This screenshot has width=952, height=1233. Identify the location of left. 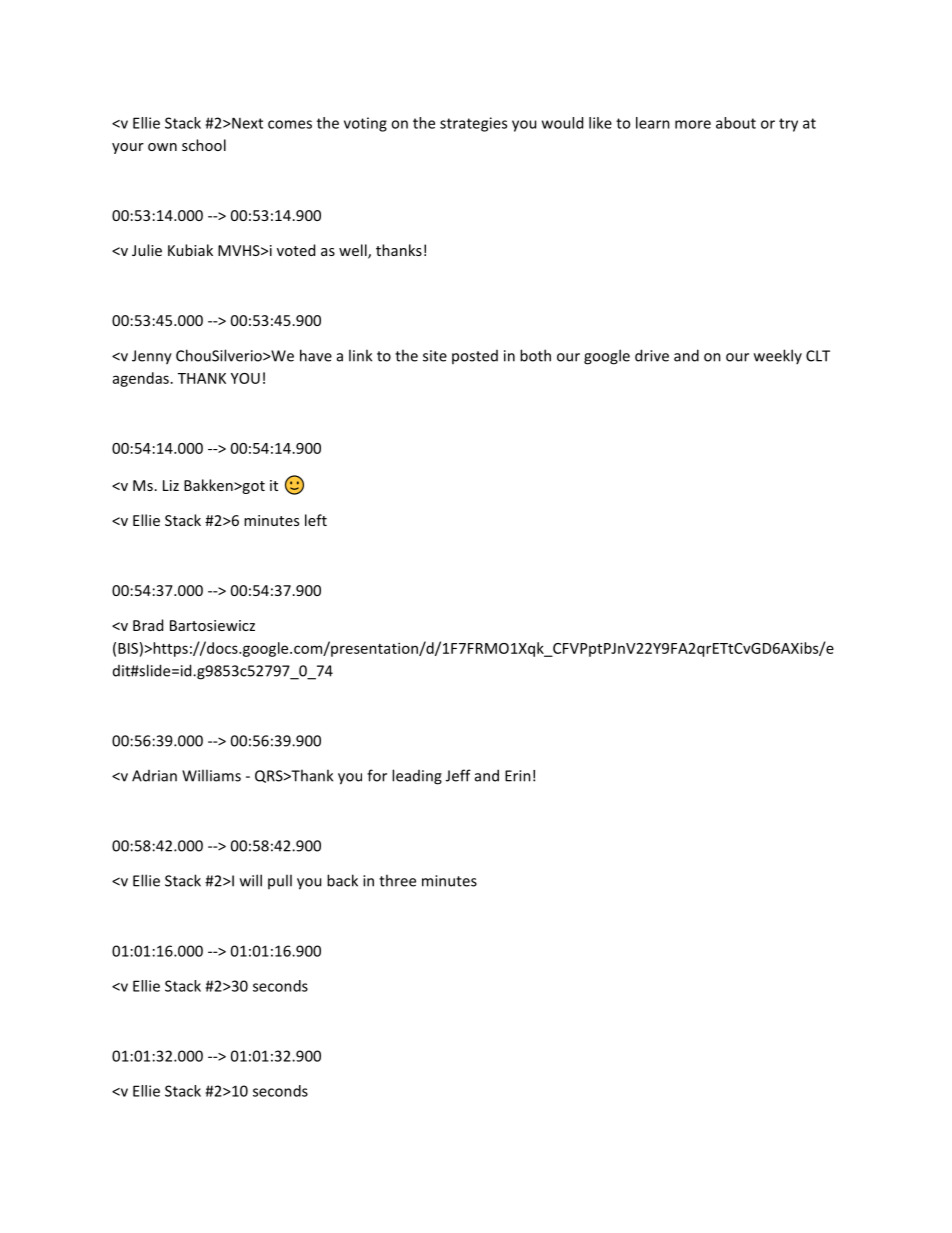
(316, 520).
